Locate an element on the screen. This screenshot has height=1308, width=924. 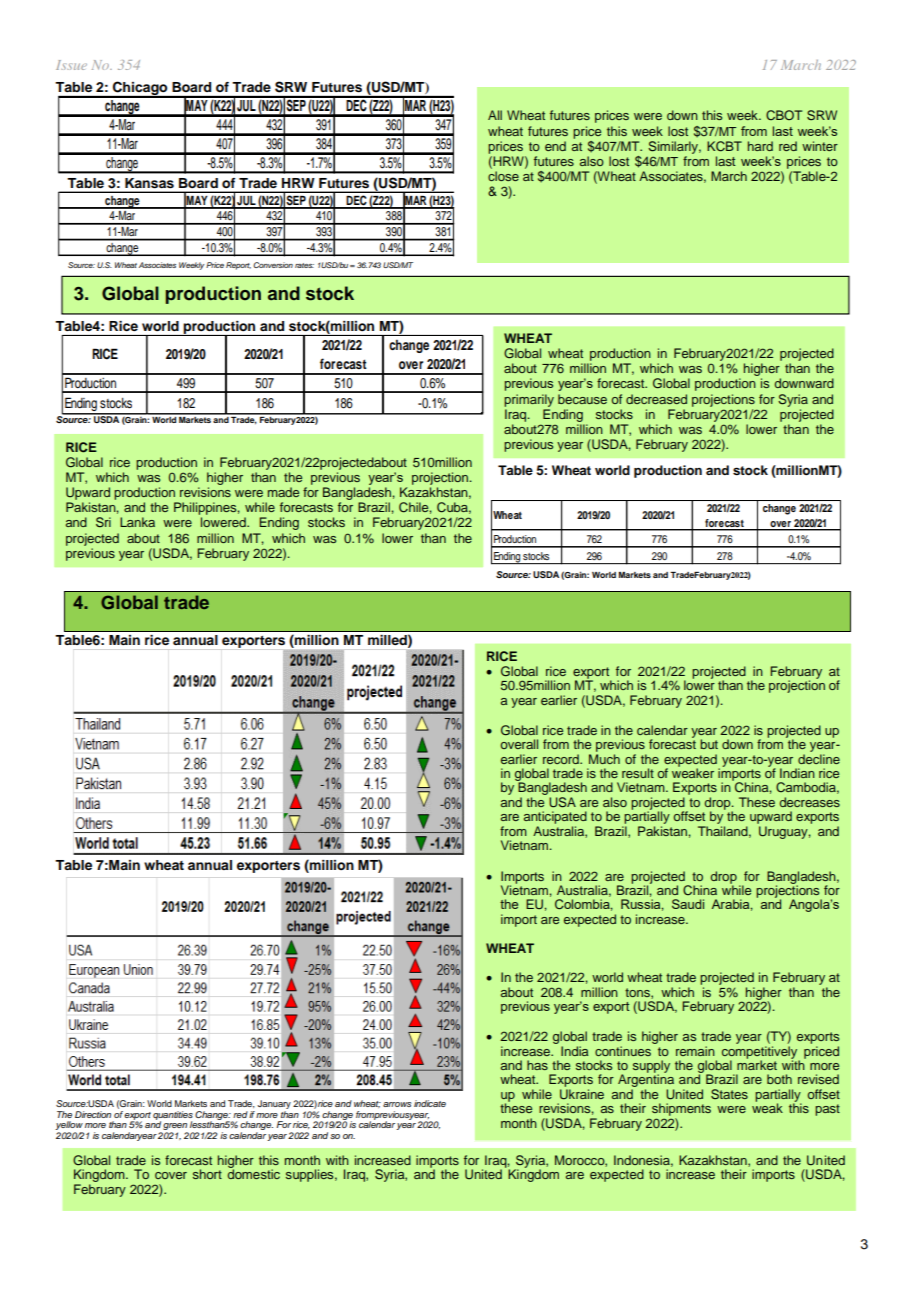
Sri is located at coordinates (103, 522).
